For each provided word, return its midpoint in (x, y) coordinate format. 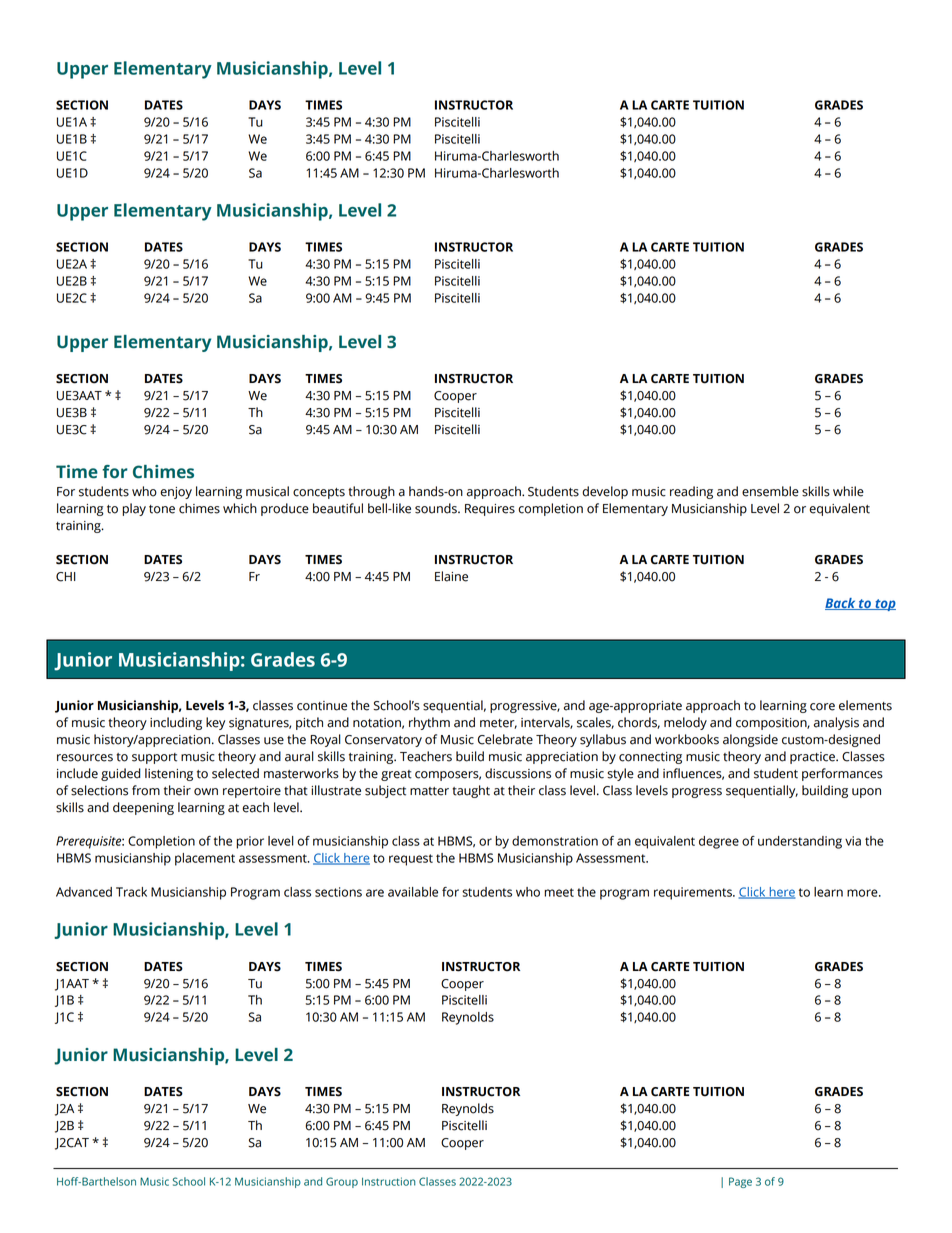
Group (342, 1182)
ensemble (770, 491)
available (413, 892)
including (176, 723)
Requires (490, 510)
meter (498, 724)
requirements (694, 893)
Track (131, 892)
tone (162, 509)
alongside (750, 740)
